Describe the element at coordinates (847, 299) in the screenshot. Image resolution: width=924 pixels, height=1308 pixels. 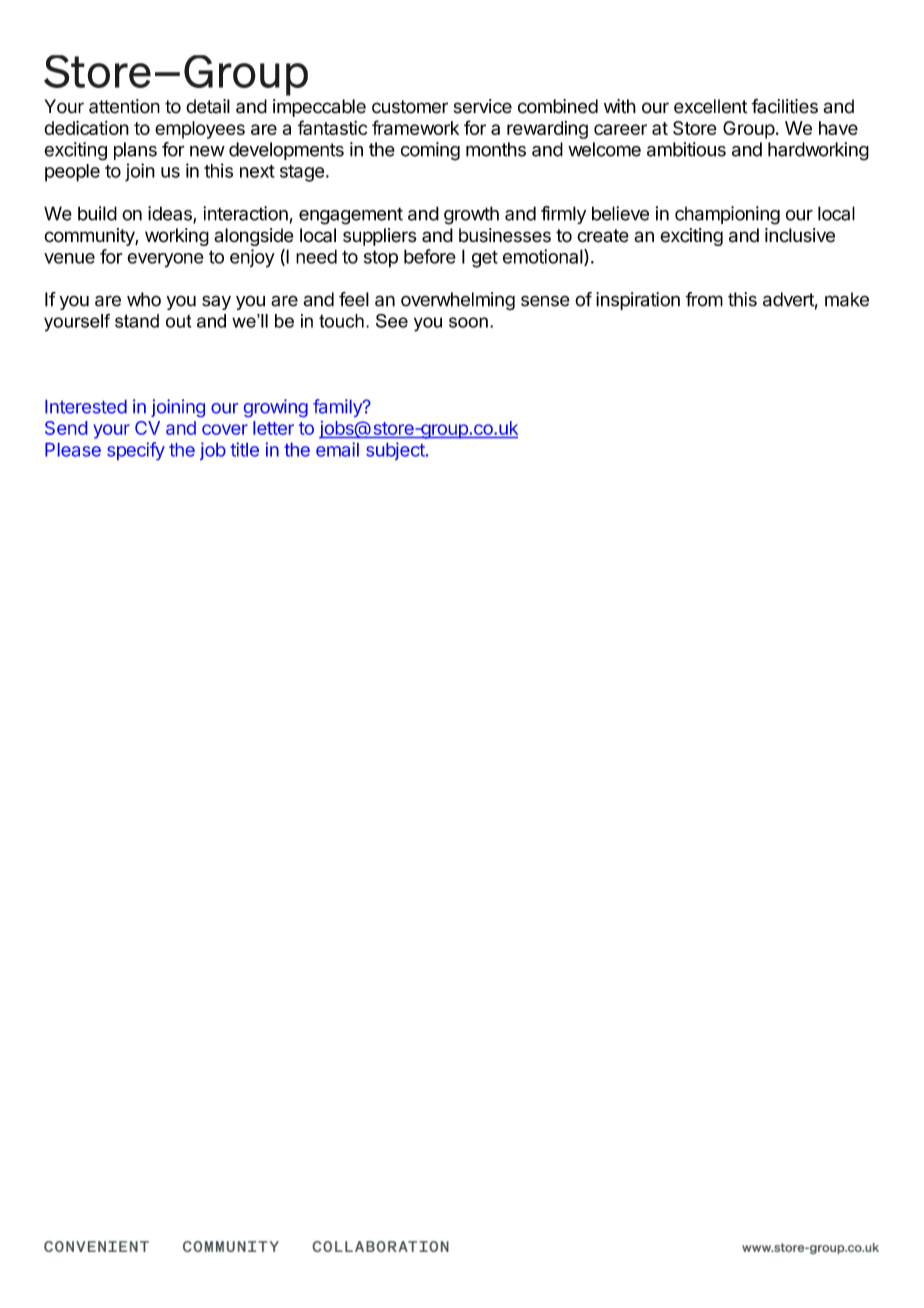
I see `make` at that location.
